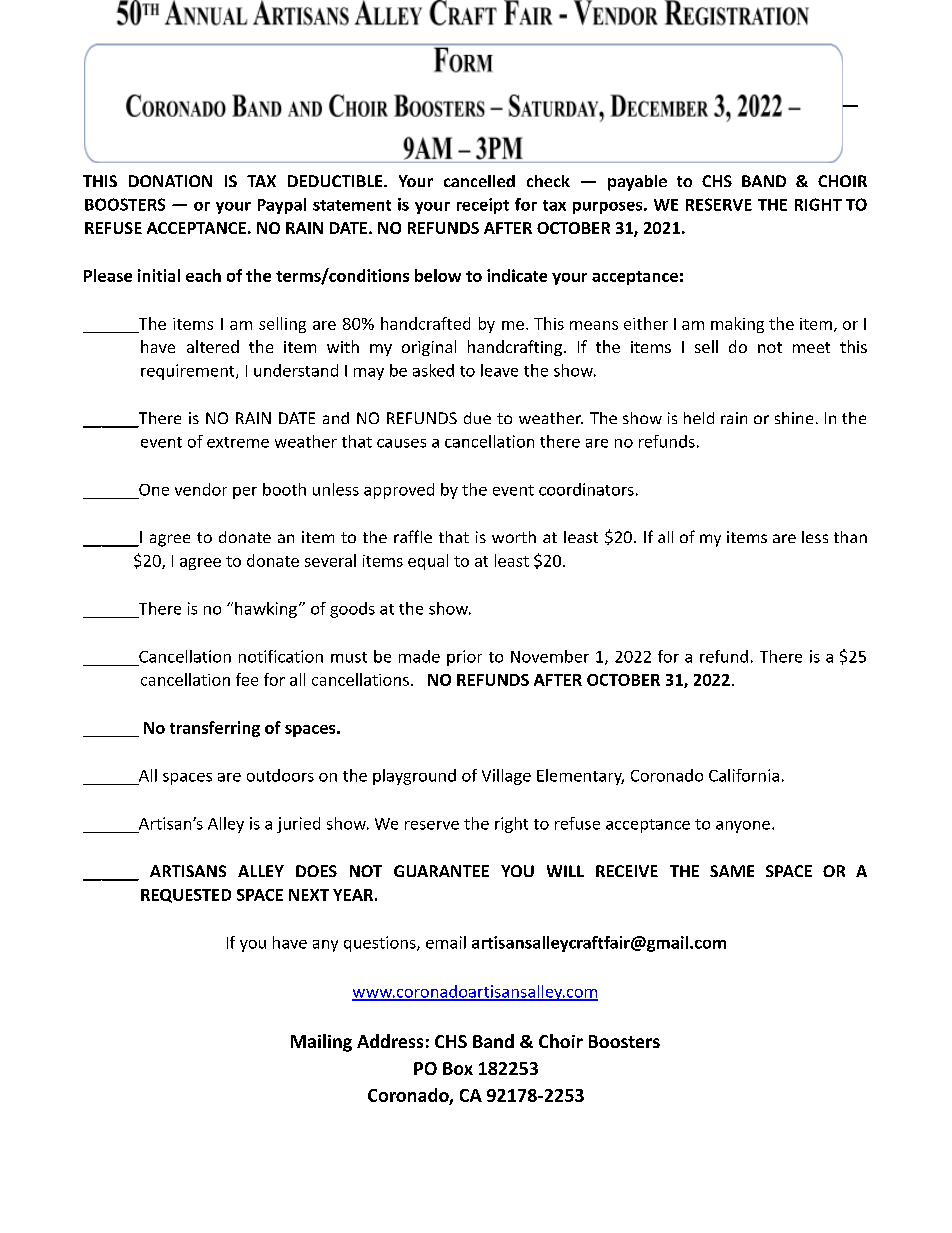 This screenshot has width=952, height=1233. I want to click on anyone, so click(743, 827).
